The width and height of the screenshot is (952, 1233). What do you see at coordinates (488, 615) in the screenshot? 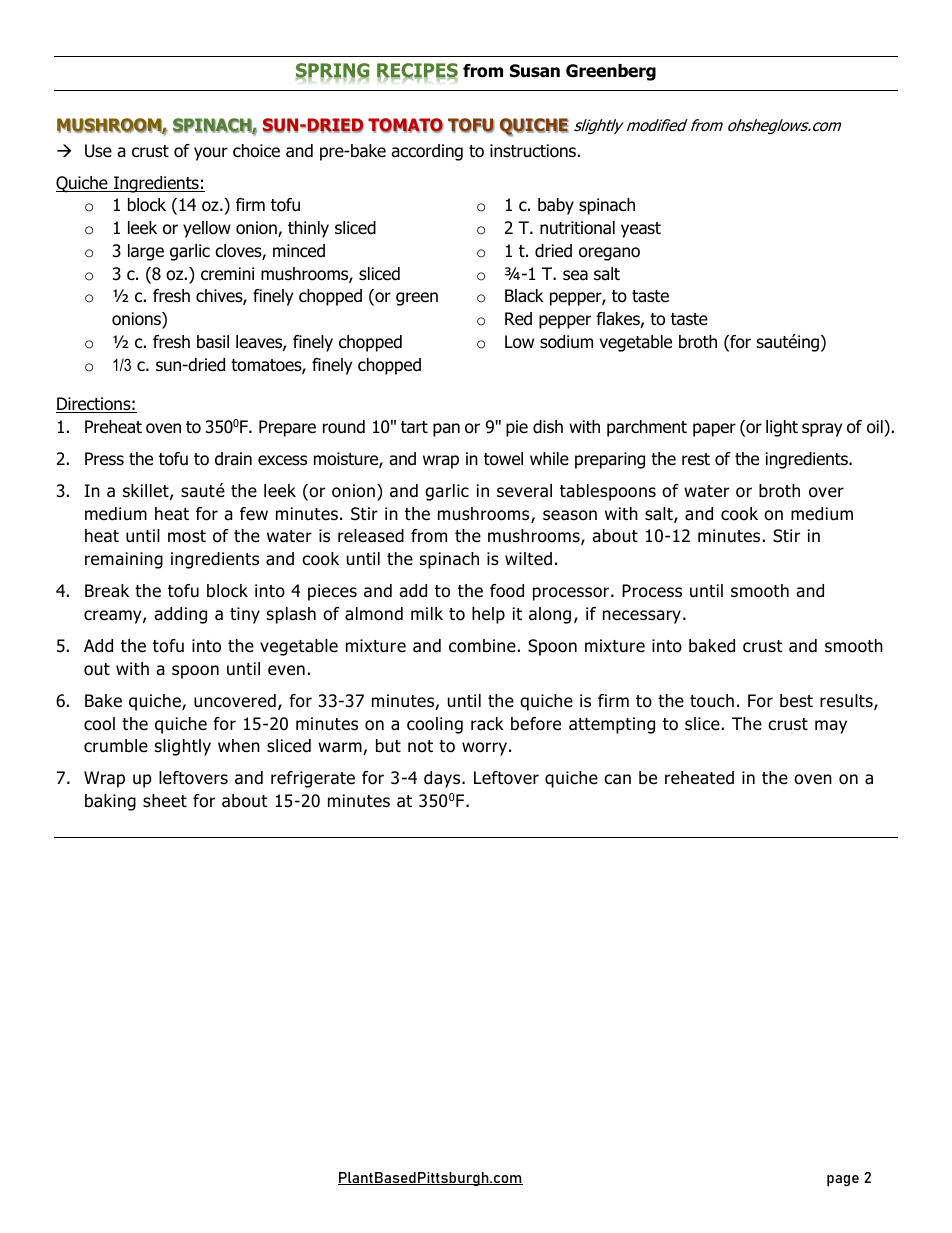
I see `help` at bounding box center [488, 615].
